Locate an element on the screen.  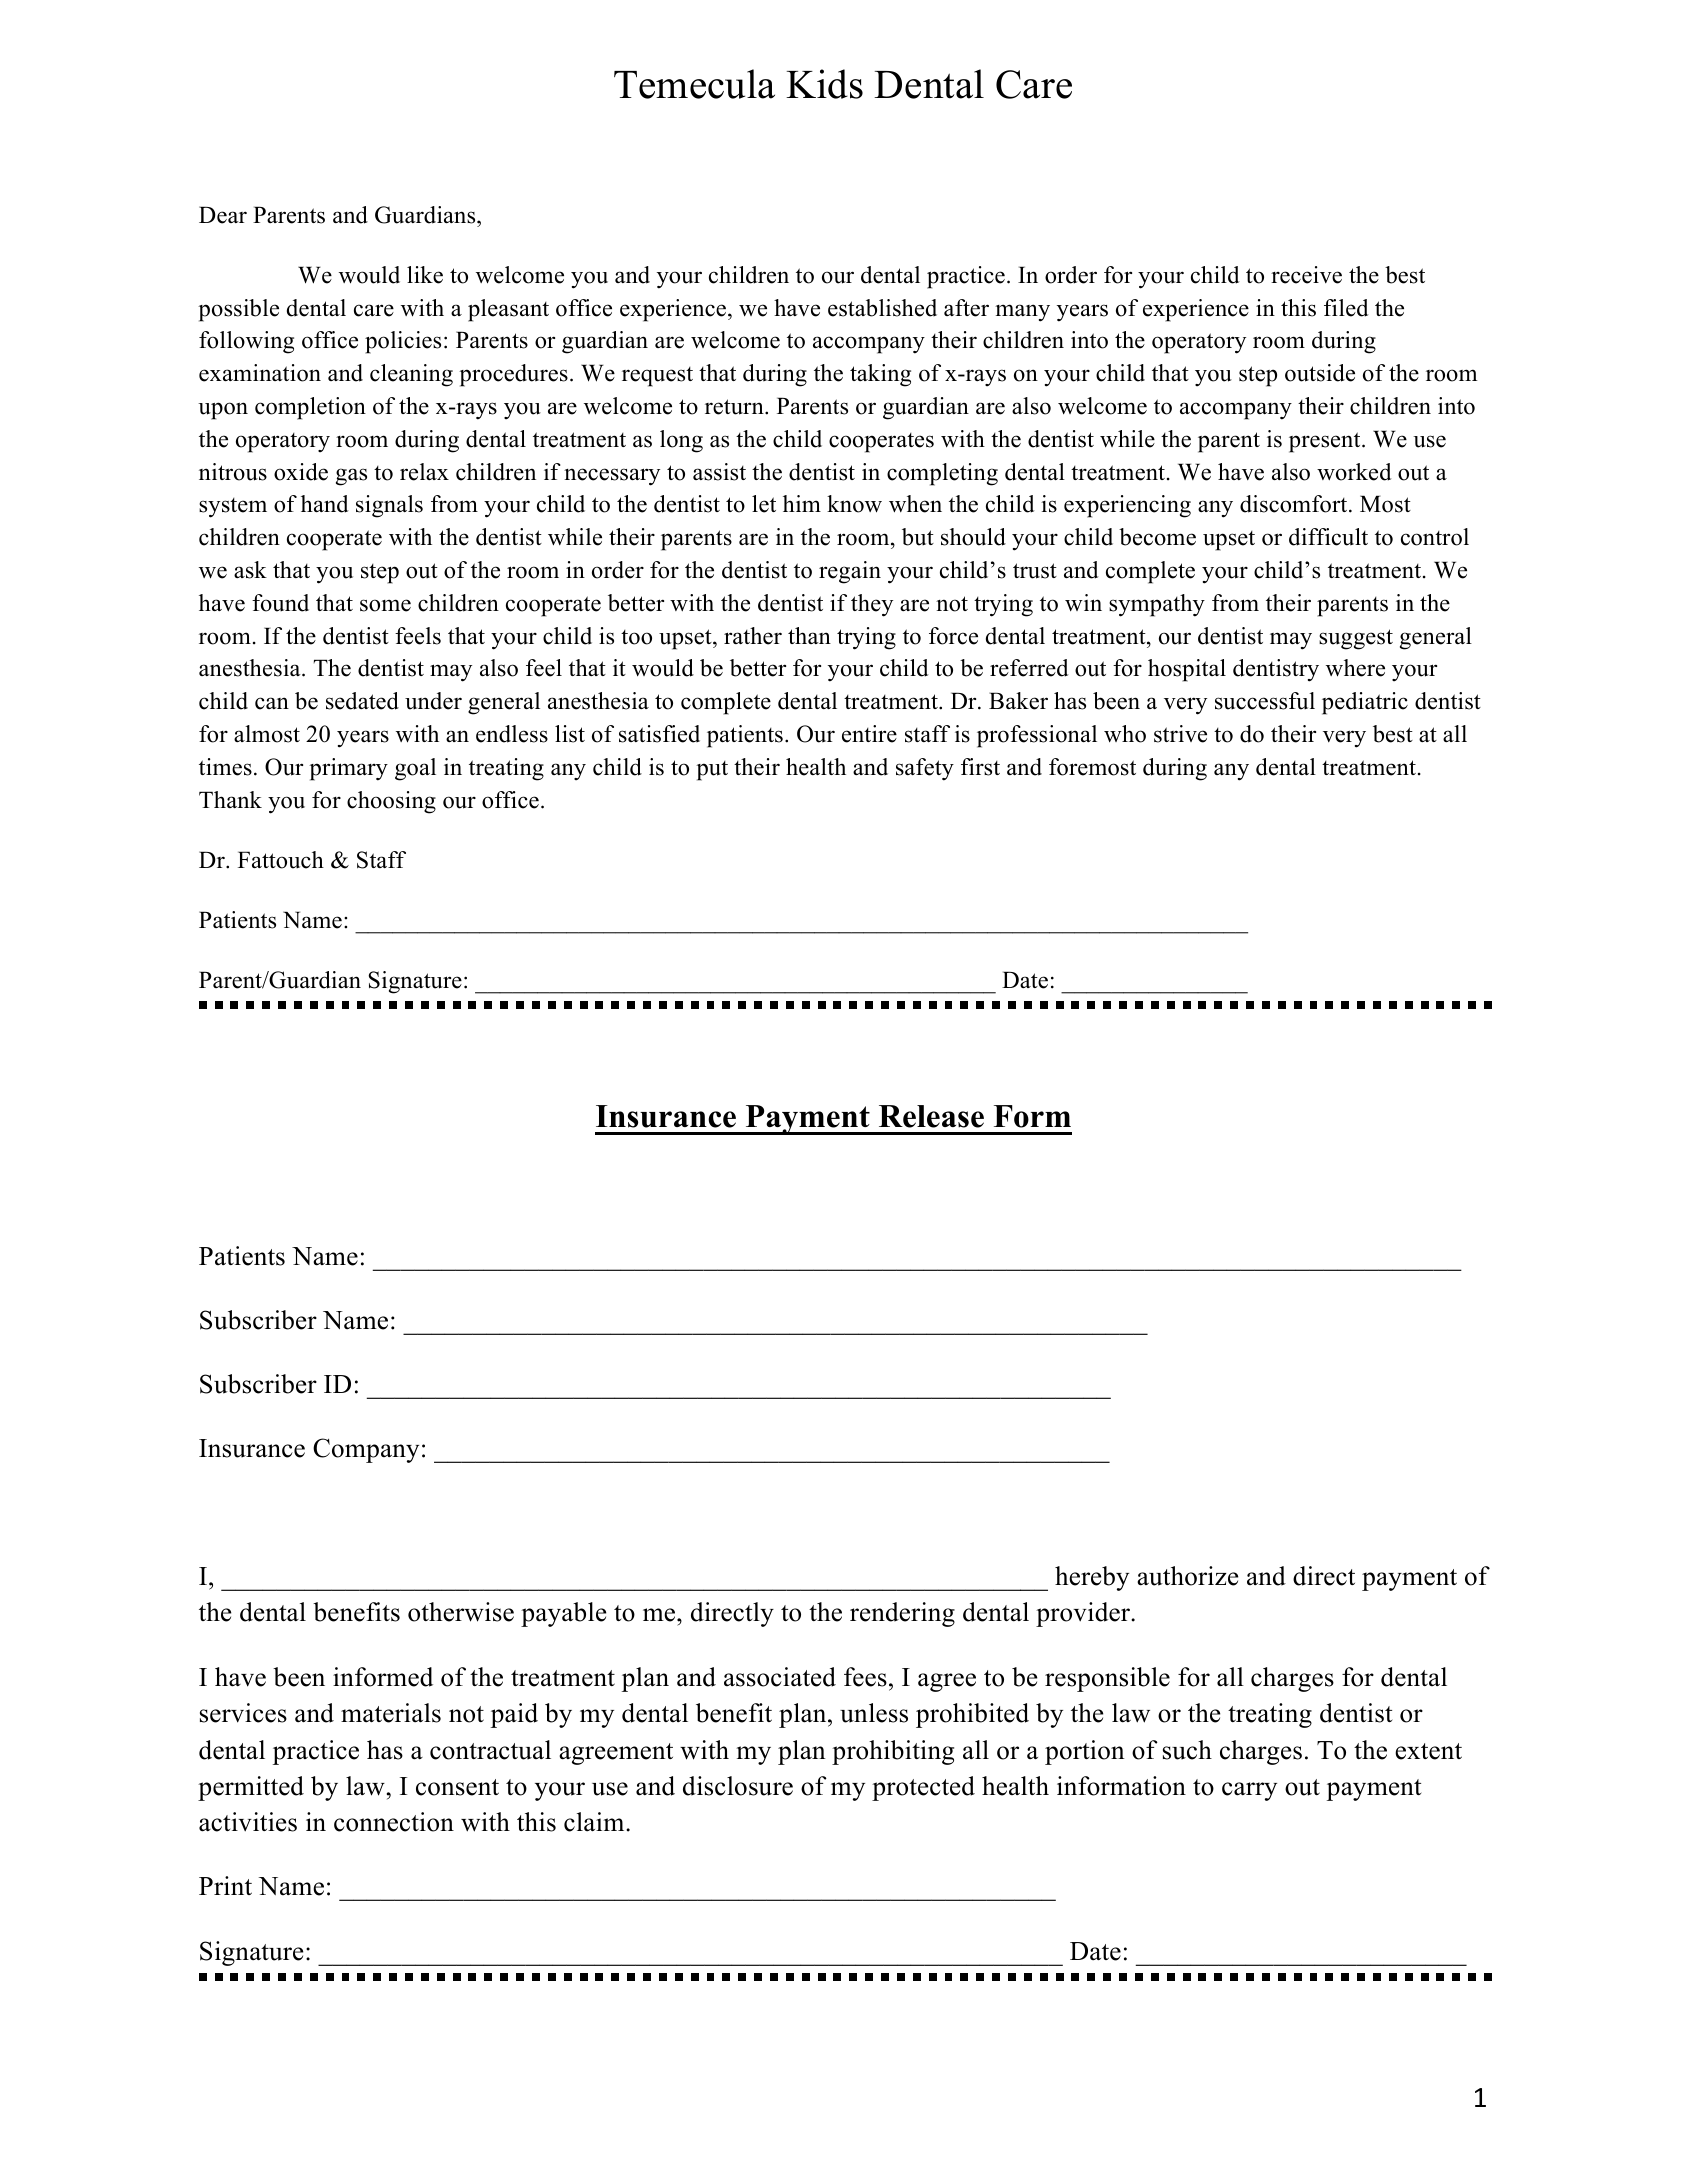
Kids is located at coordinates (824, 84).
